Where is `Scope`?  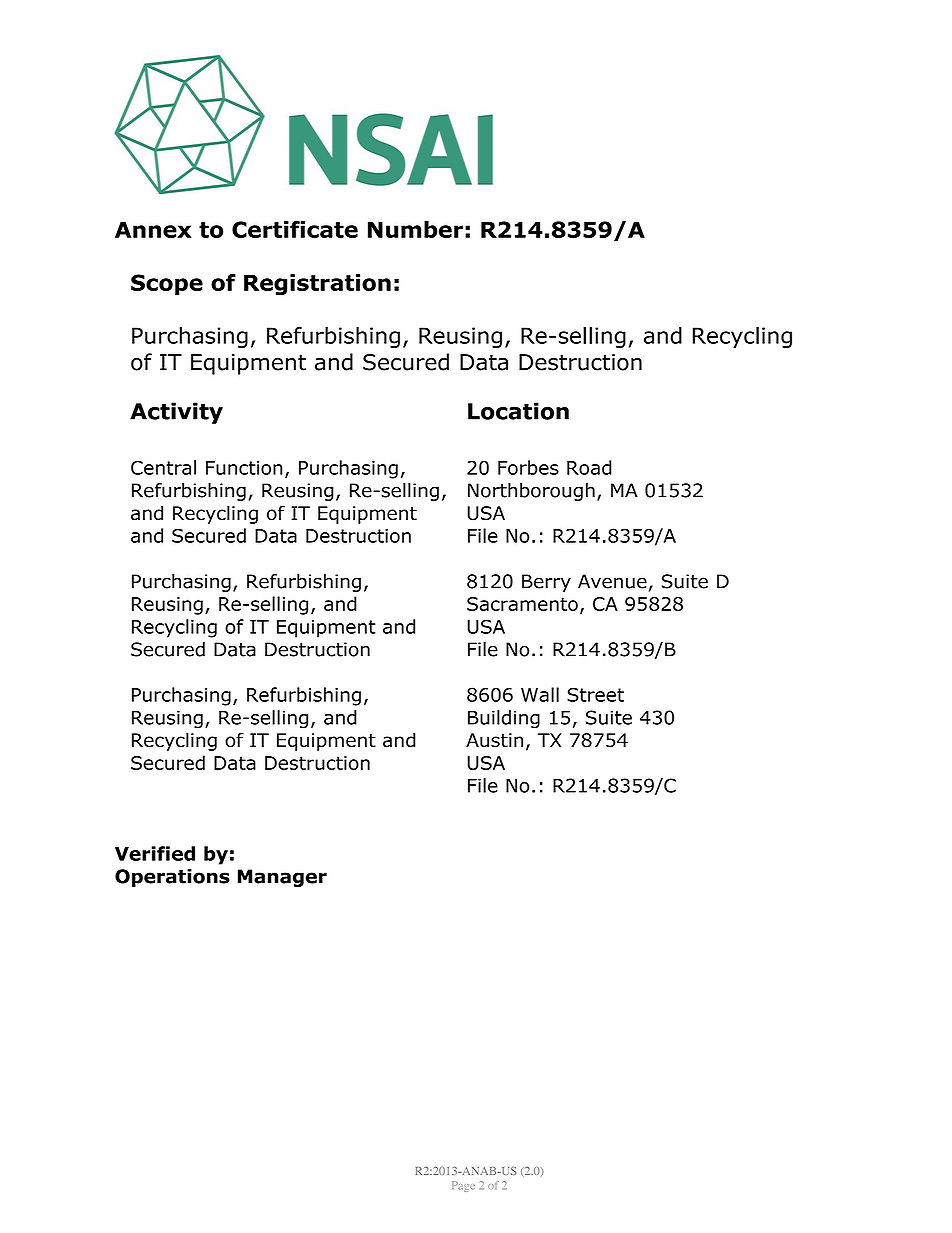 Scope is located at coordinates (167, 284).
